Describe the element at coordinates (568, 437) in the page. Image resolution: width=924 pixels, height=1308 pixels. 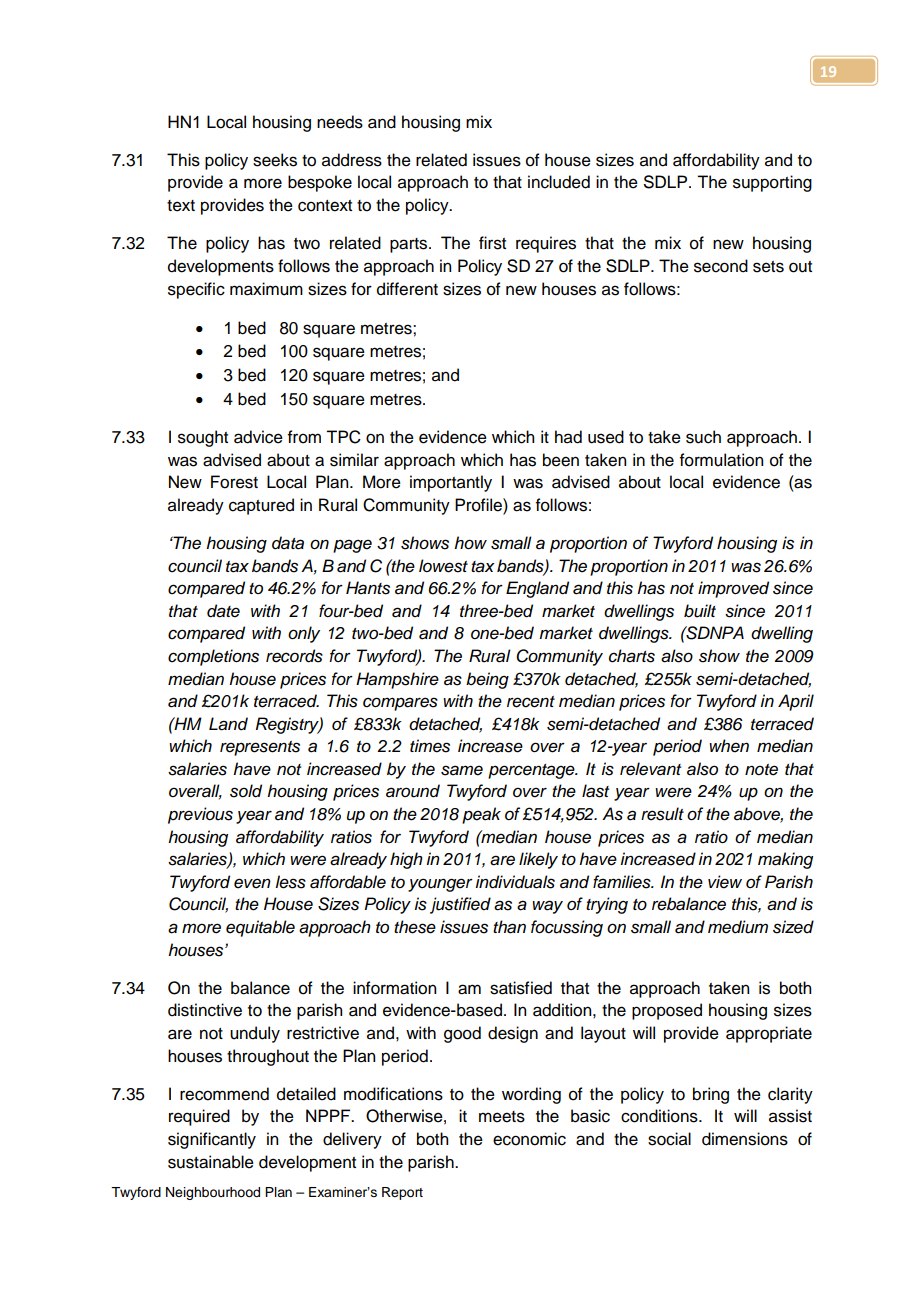
I see `had` at that location.
